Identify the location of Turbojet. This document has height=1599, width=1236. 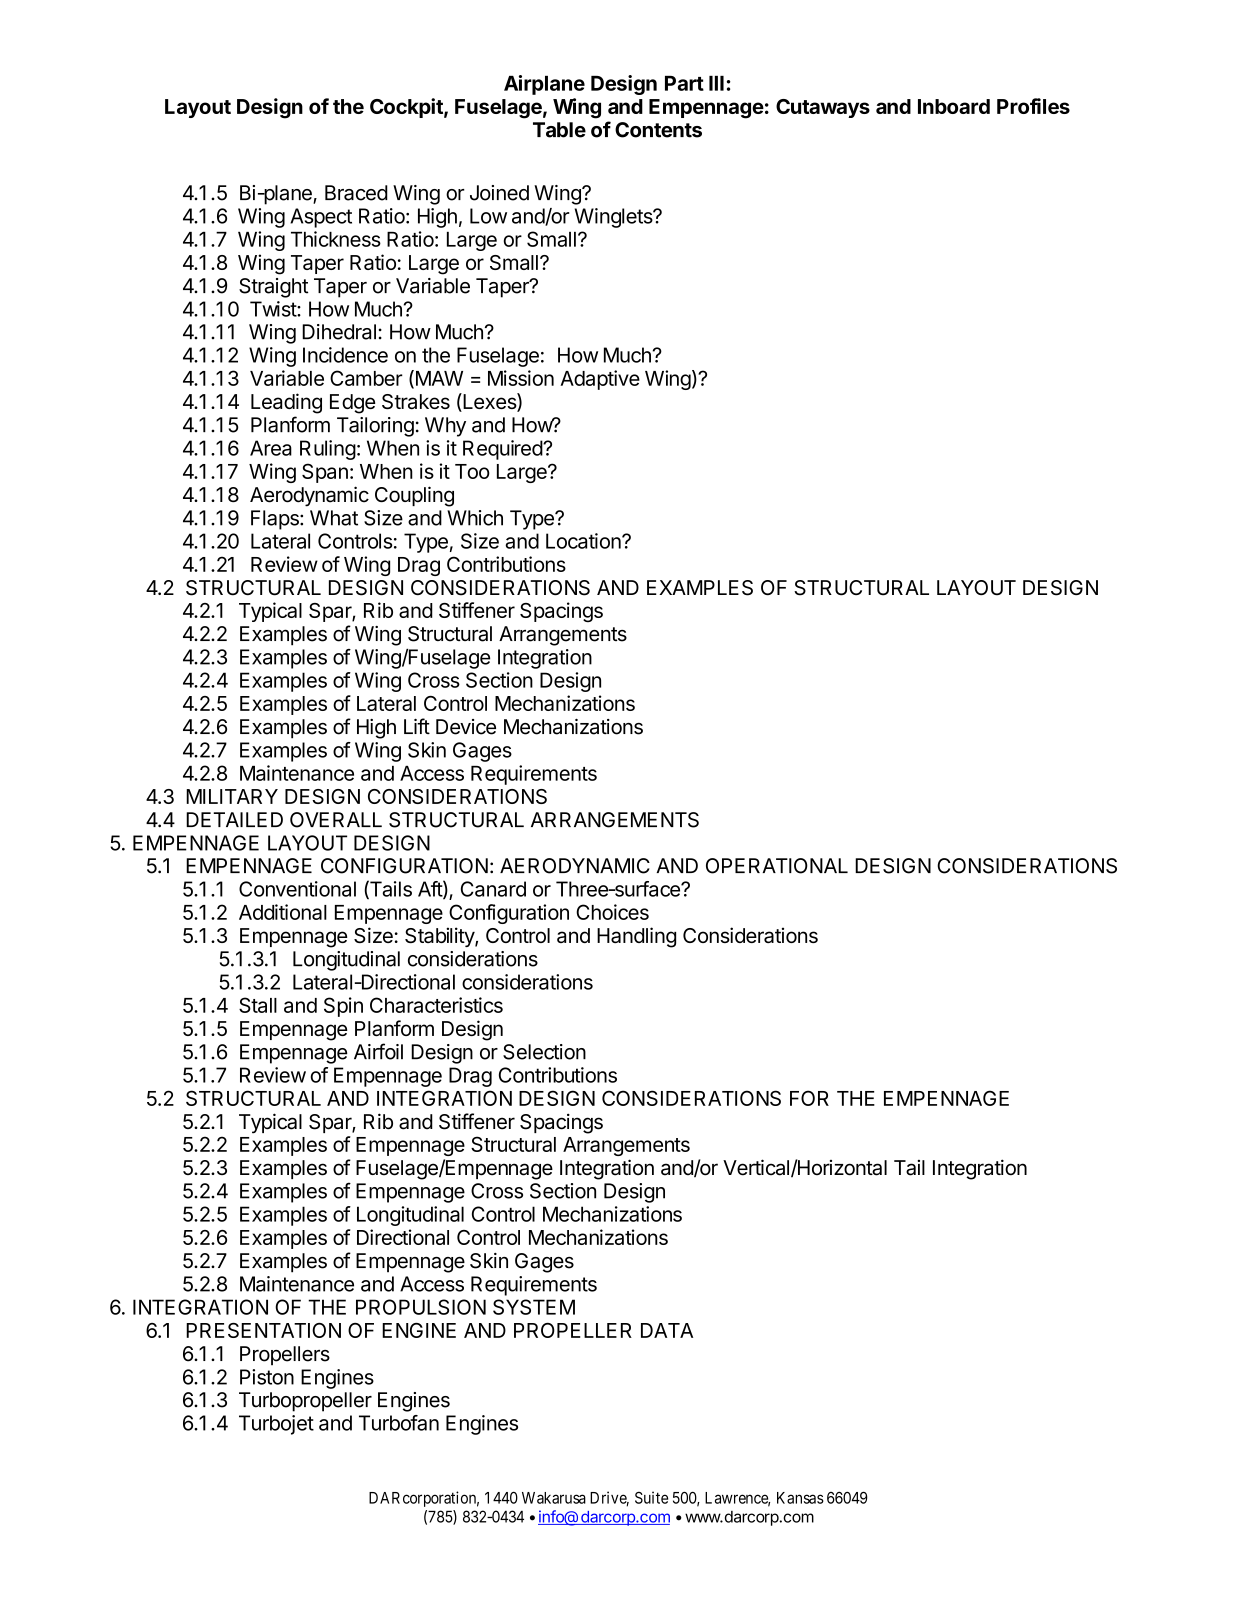
(276, 1425).
